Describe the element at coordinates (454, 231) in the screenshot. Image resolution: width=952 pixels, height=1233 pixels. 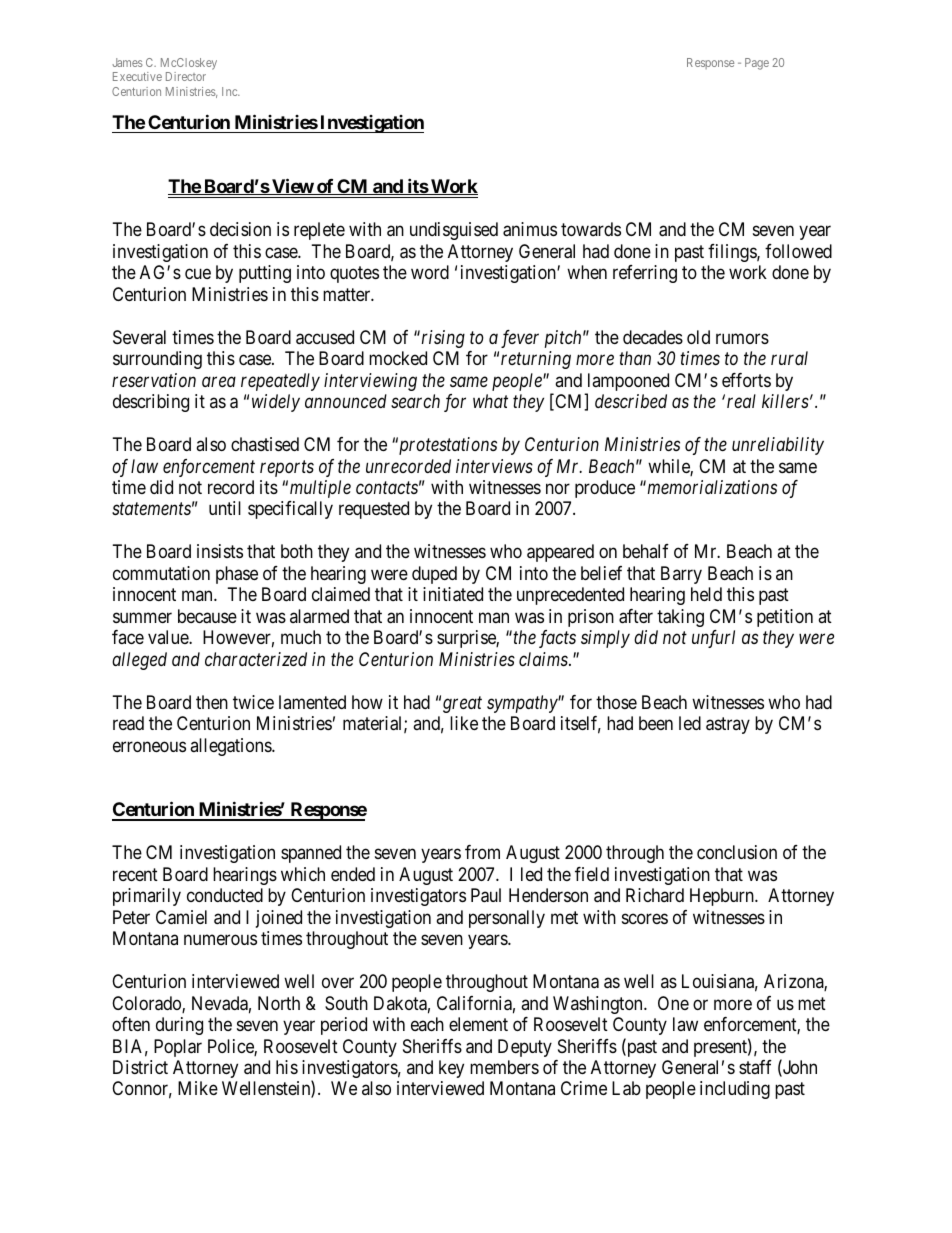
I see `undisguised` at that location.
